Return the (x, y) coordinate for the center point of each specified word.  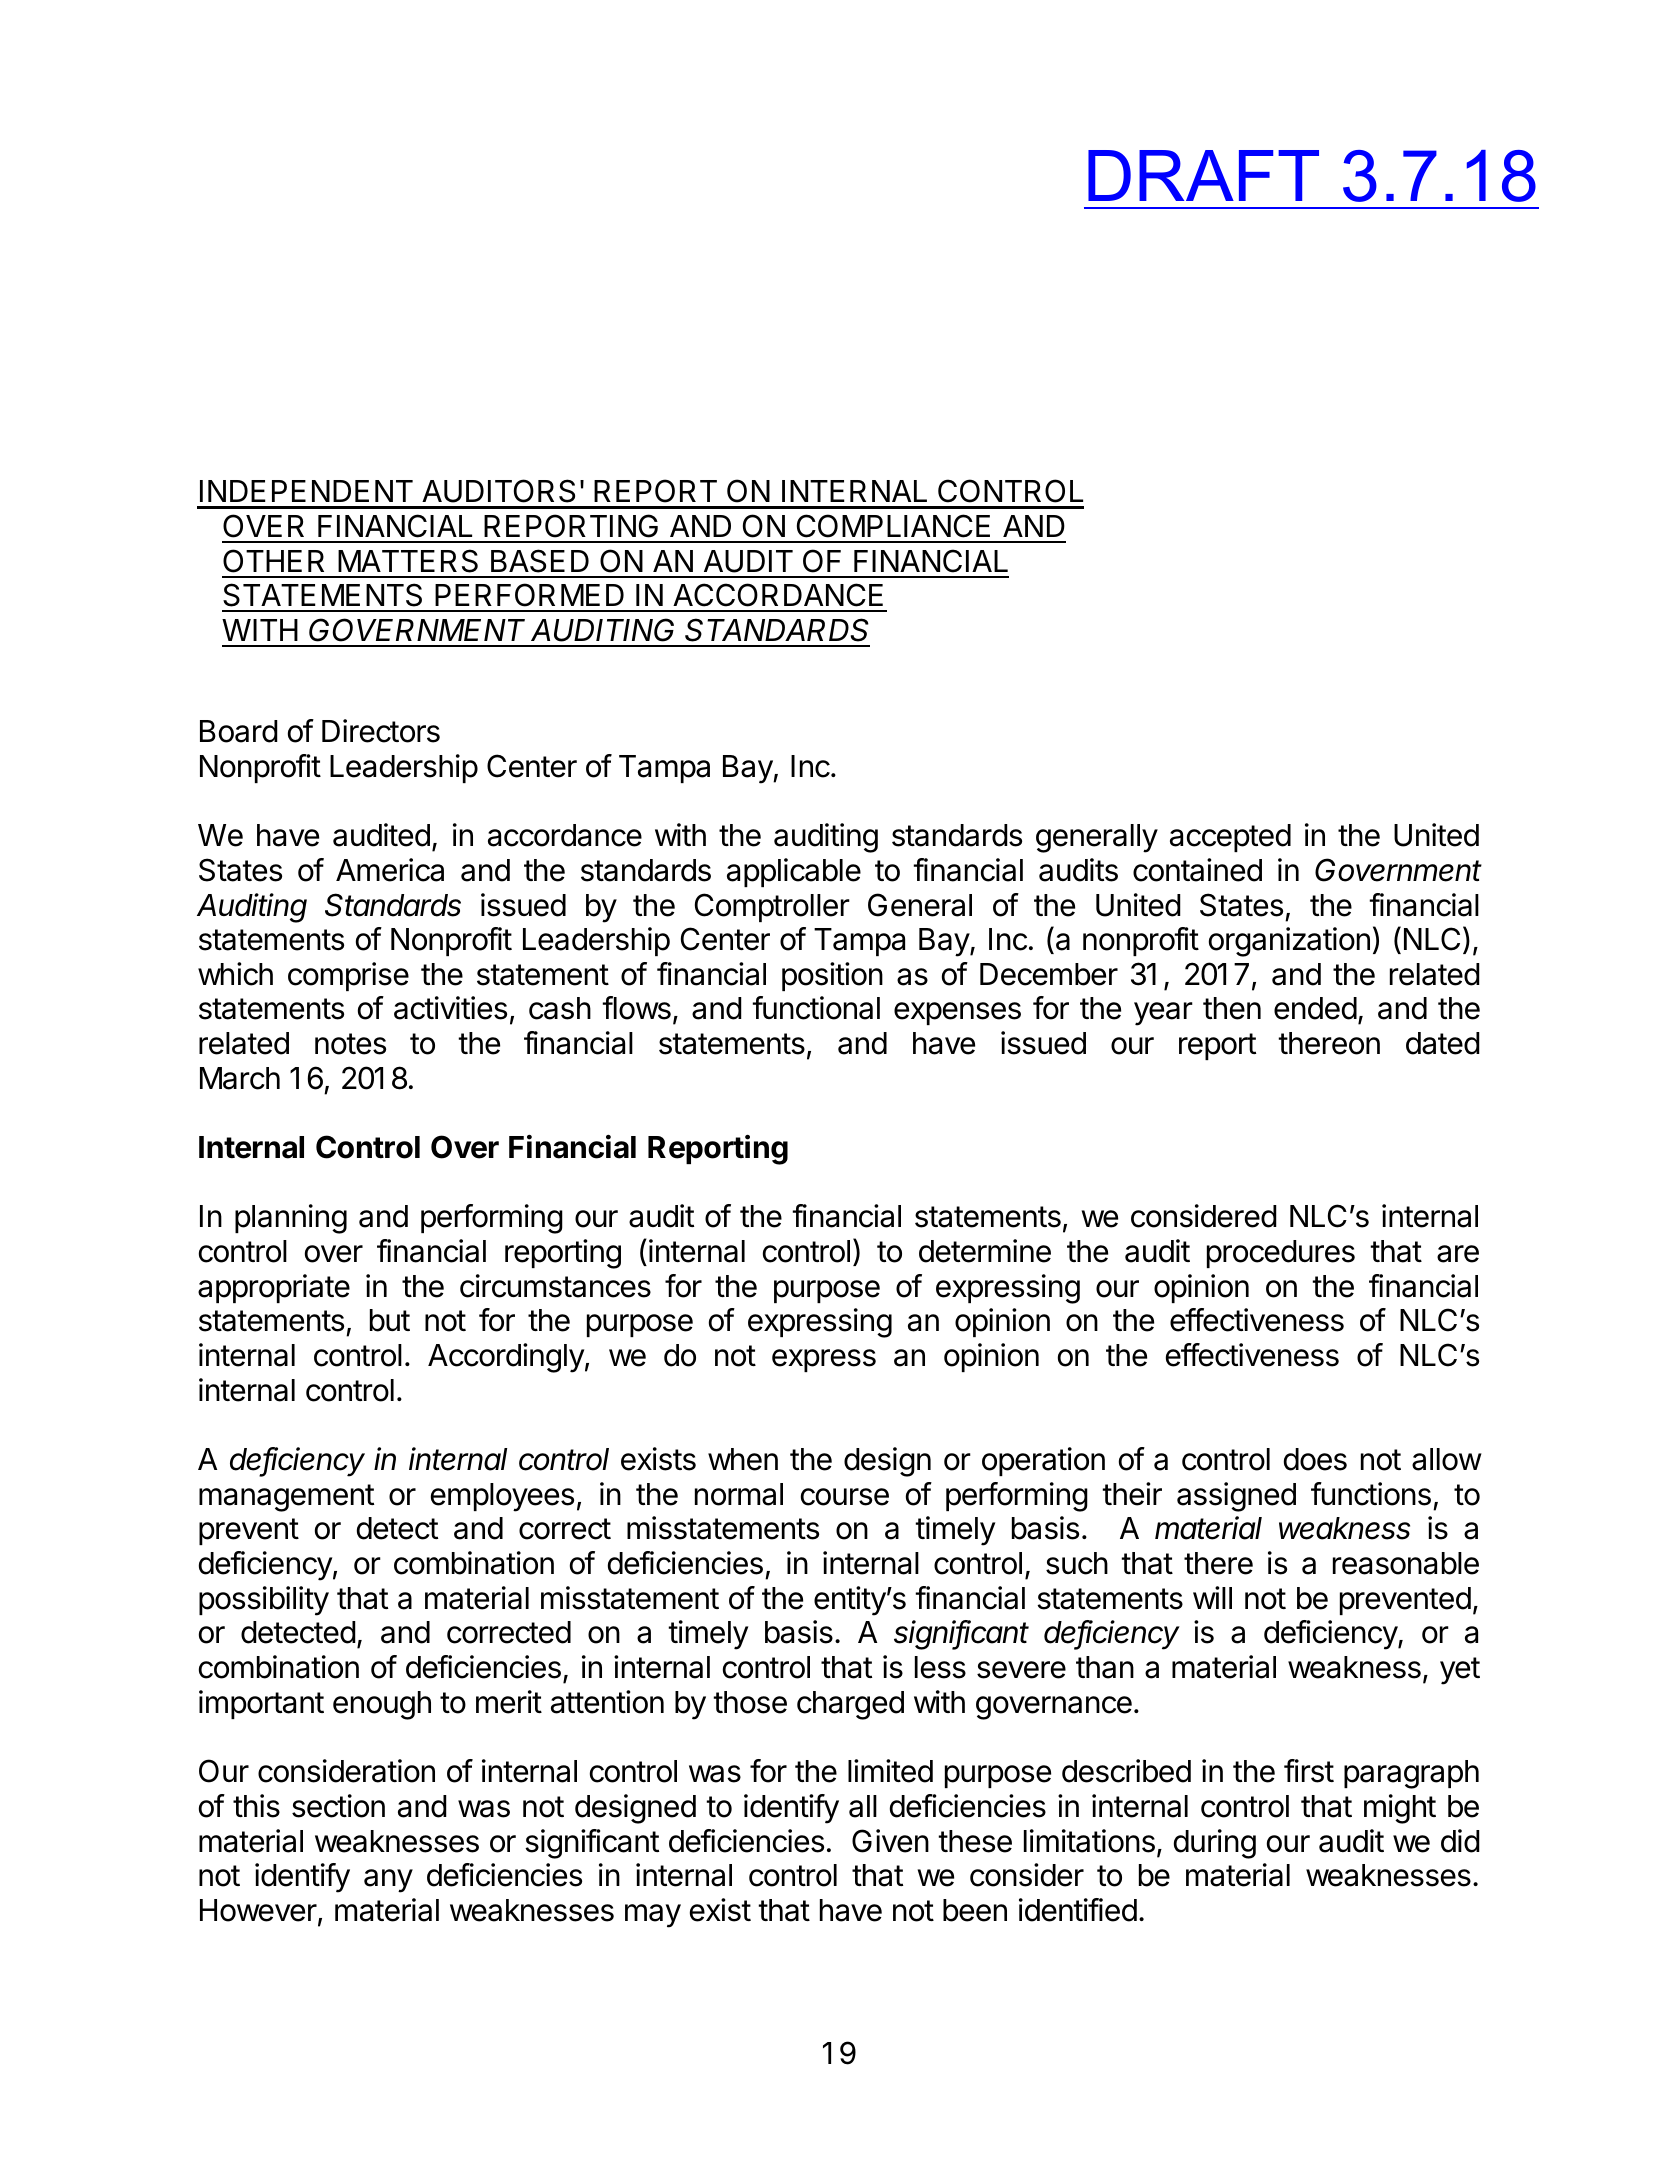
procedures (1281, 1254)
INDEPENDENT (306, 491)
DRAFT (1203, 175)
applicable (794, 872)
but (390, 1320)
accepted (1230, 838)
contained (1197, 870)
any (388, 1881)
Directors (381, 731)
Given (890, 1841)
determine (985, 1251)
